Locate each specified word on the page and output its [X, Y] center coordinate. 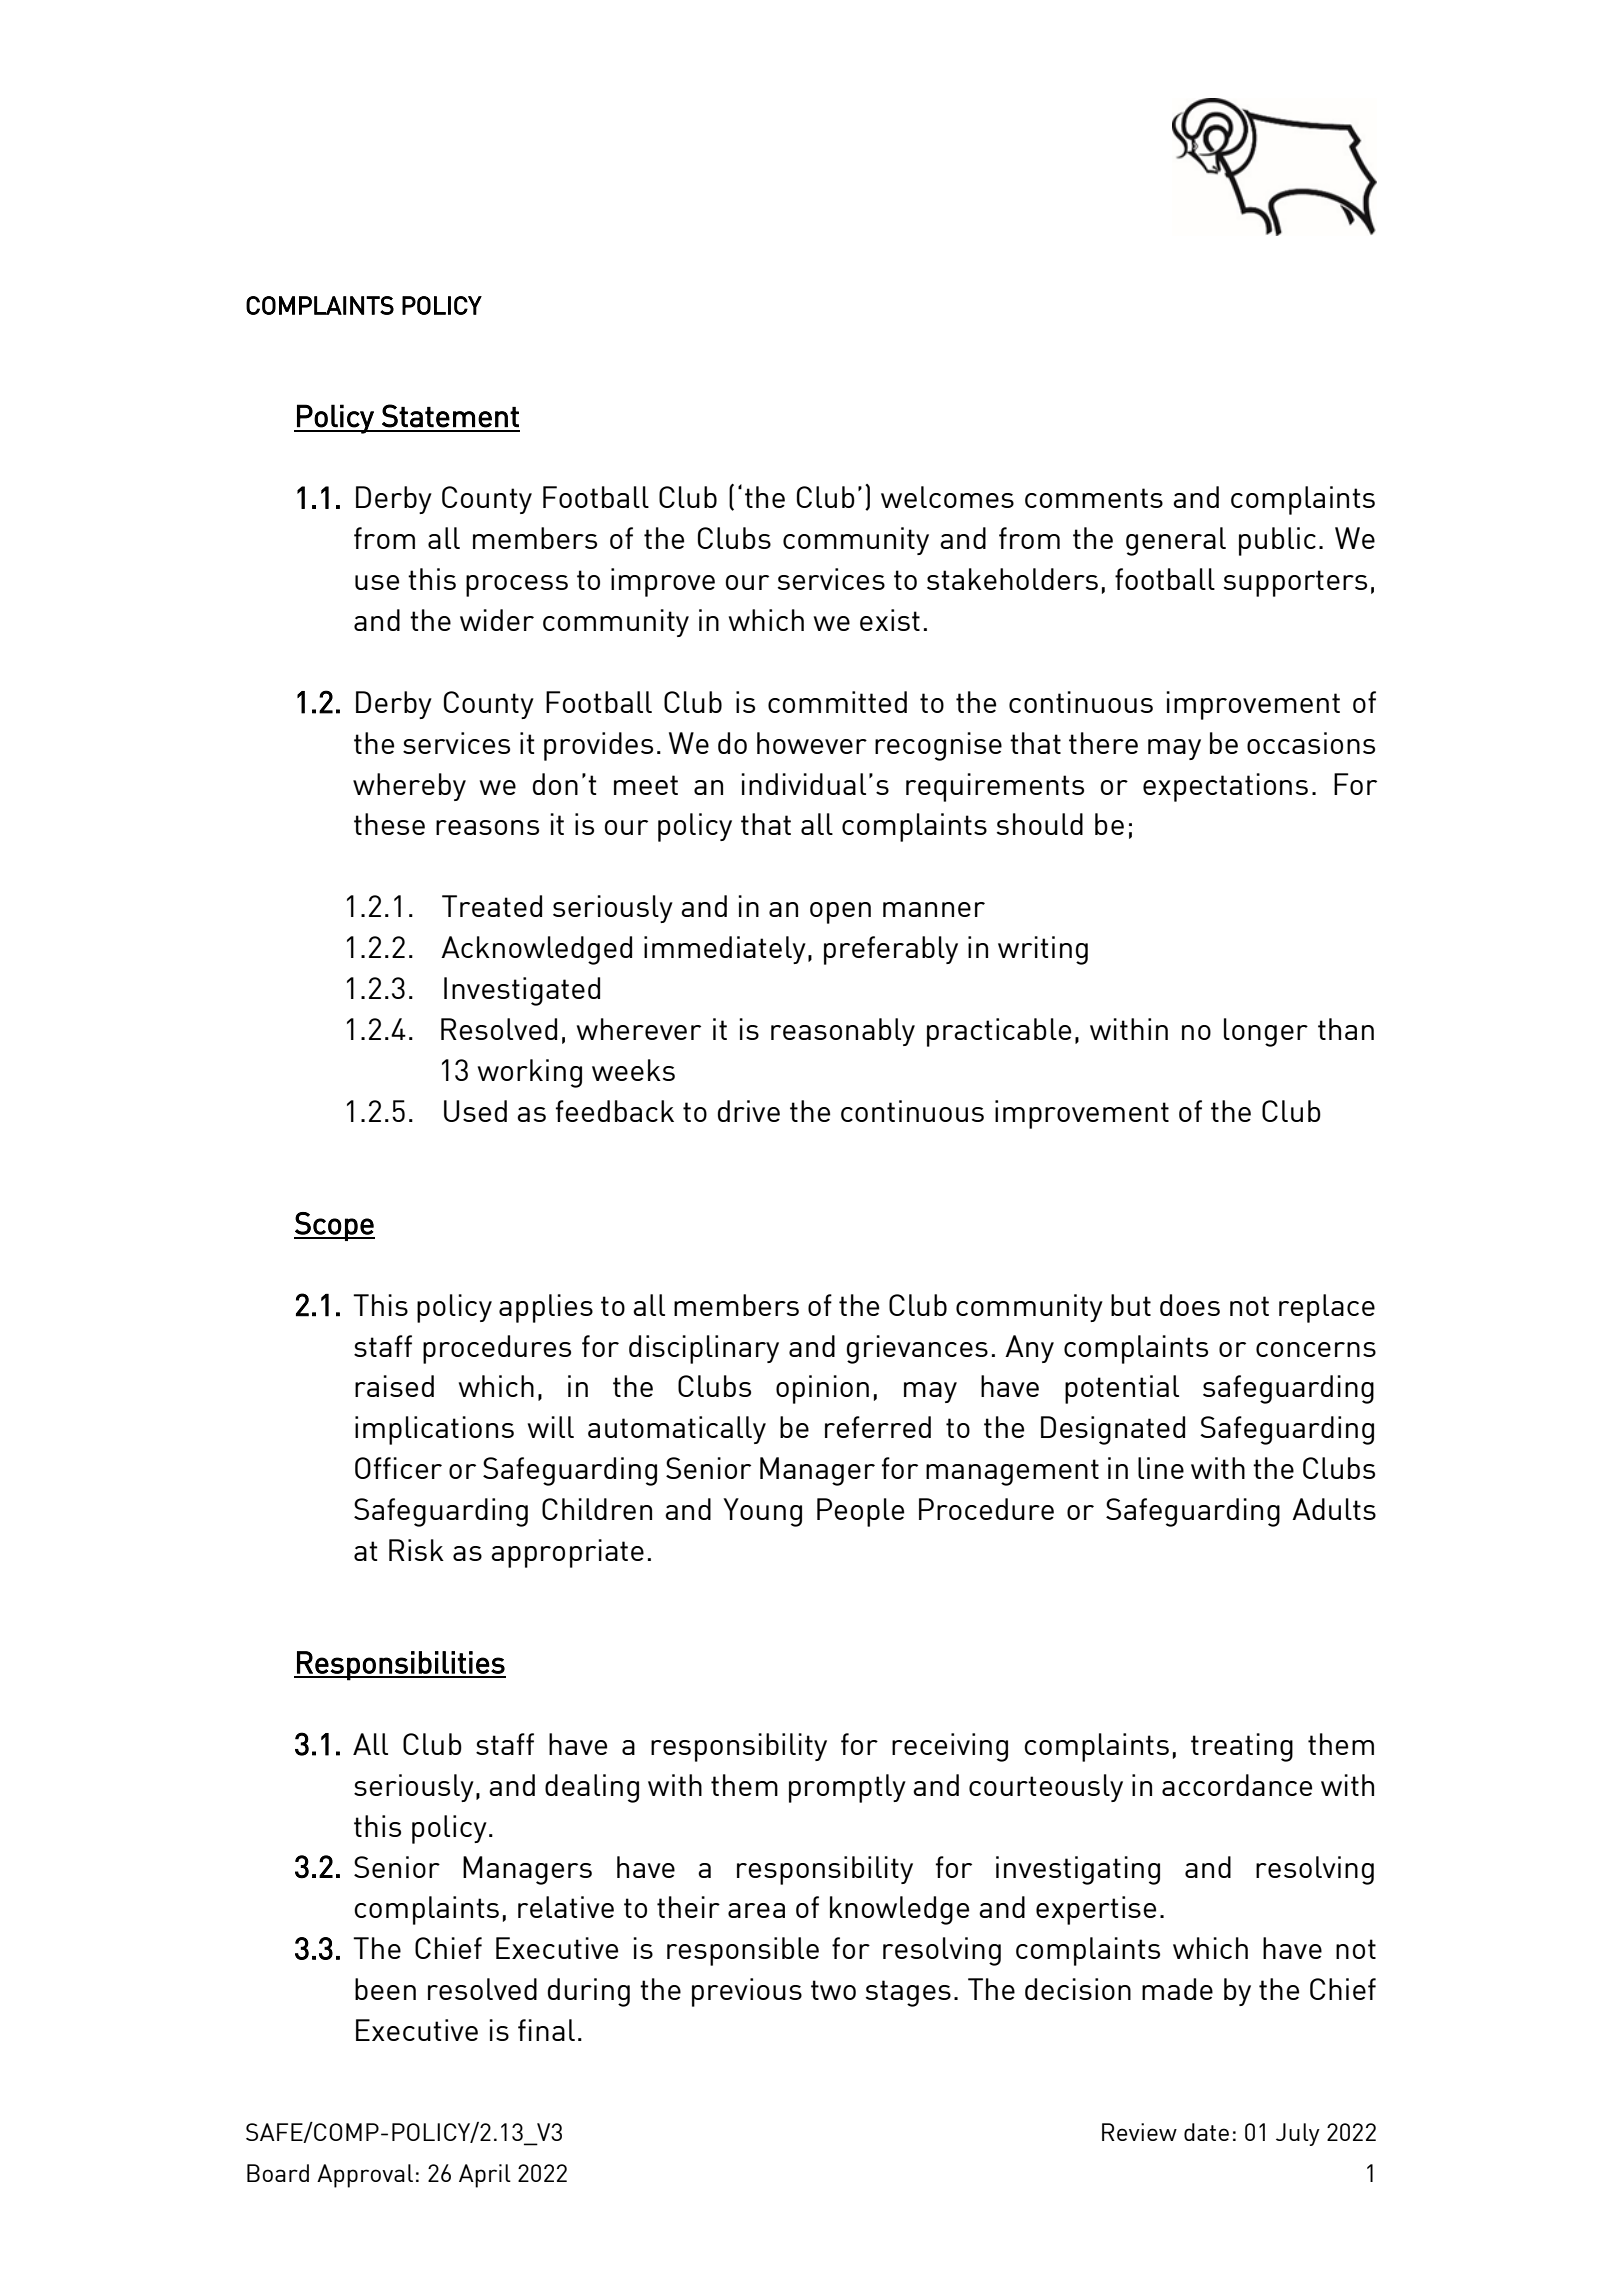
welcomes [947, 497]
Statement [450, 416]
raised [394, 1386]
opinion [822, 1389]
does [1190, 1305]
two [833, 1990]
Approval [365, 2176]
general [1176, 541]
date [1206, 2132]
